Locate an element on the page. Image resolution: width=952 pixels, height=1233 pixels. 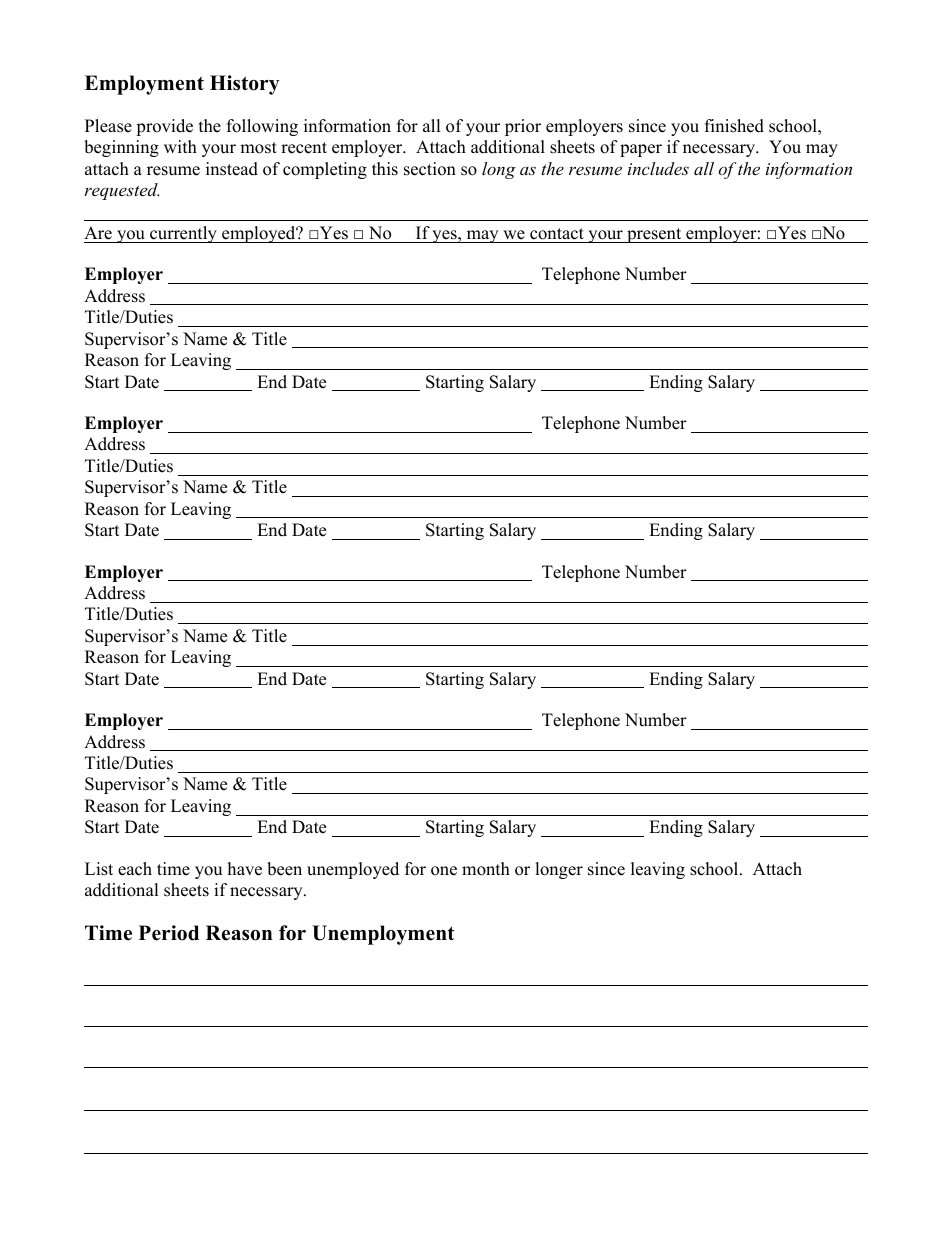
paper is located at coordinates (641, 150).
